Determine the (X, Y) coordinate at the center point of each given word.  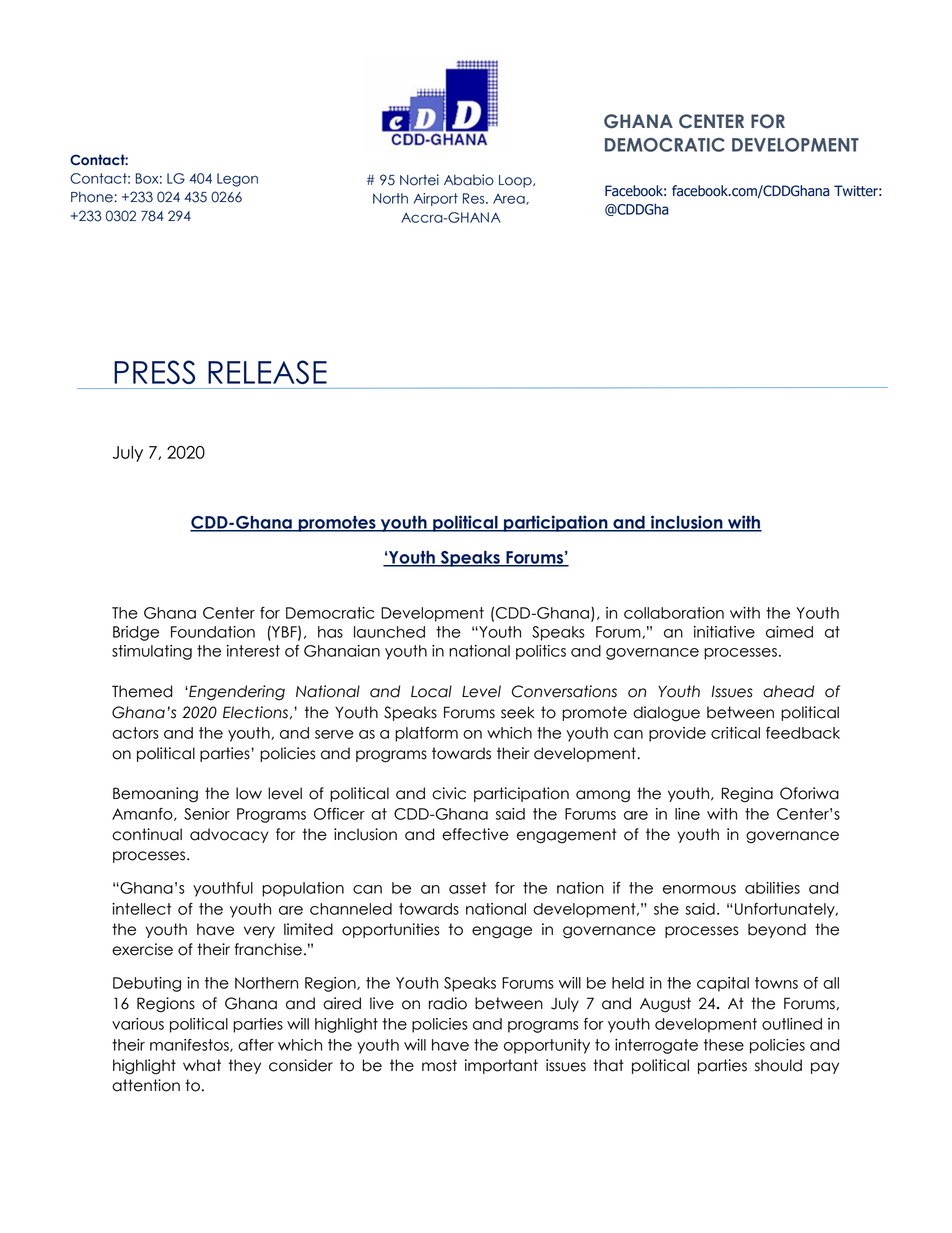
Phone (92, 197)
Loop (516, 181)
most (439, 1065)
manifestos (190, 1045)
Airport (435, 199)
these (724, 1045)
